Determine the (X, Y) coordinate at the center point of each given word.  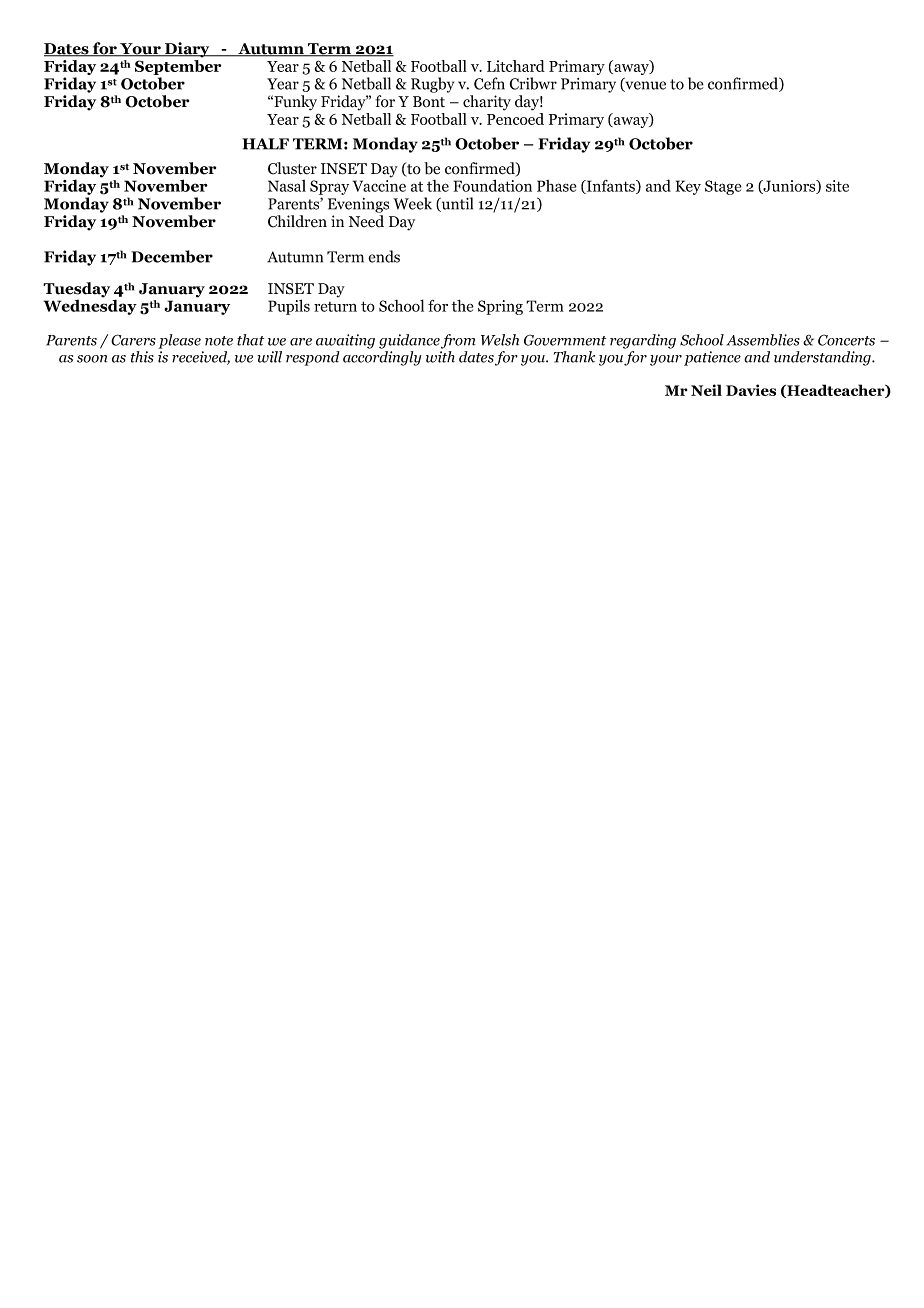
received (201, 358)
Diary (187, 50)
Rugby (432, 85)
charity (487, 103)
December (172, 256)
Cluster (292, 168)
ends (384, 256)
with (440, 357)
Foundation (492, 186)
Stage (723, 187)
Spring (500, 307)
